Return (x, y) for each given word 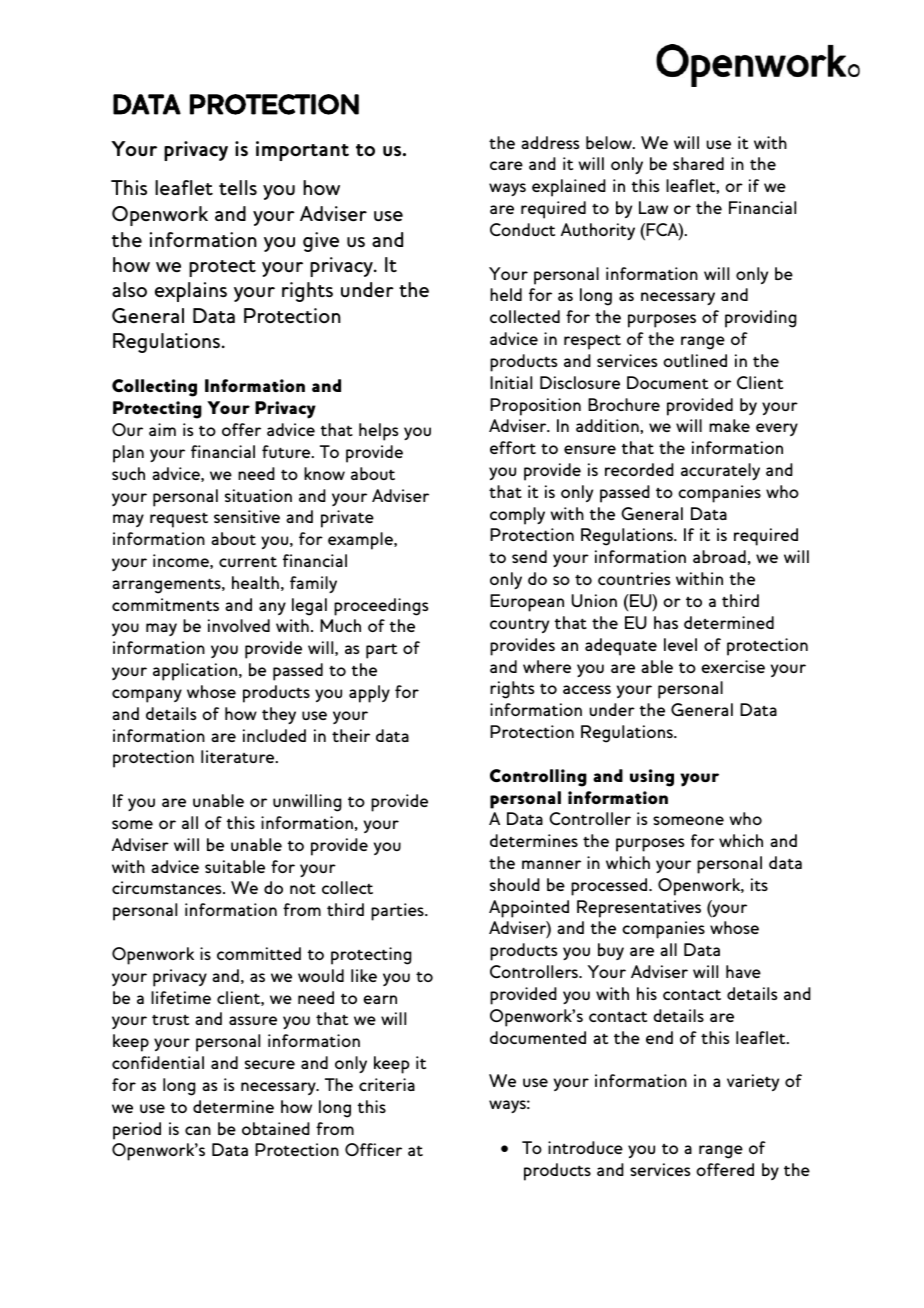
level (680, 644)
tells (238, 187)
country (519, 626)
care (506, 165)
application (196, 672)
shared (698, 163)
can (198, 1130)
